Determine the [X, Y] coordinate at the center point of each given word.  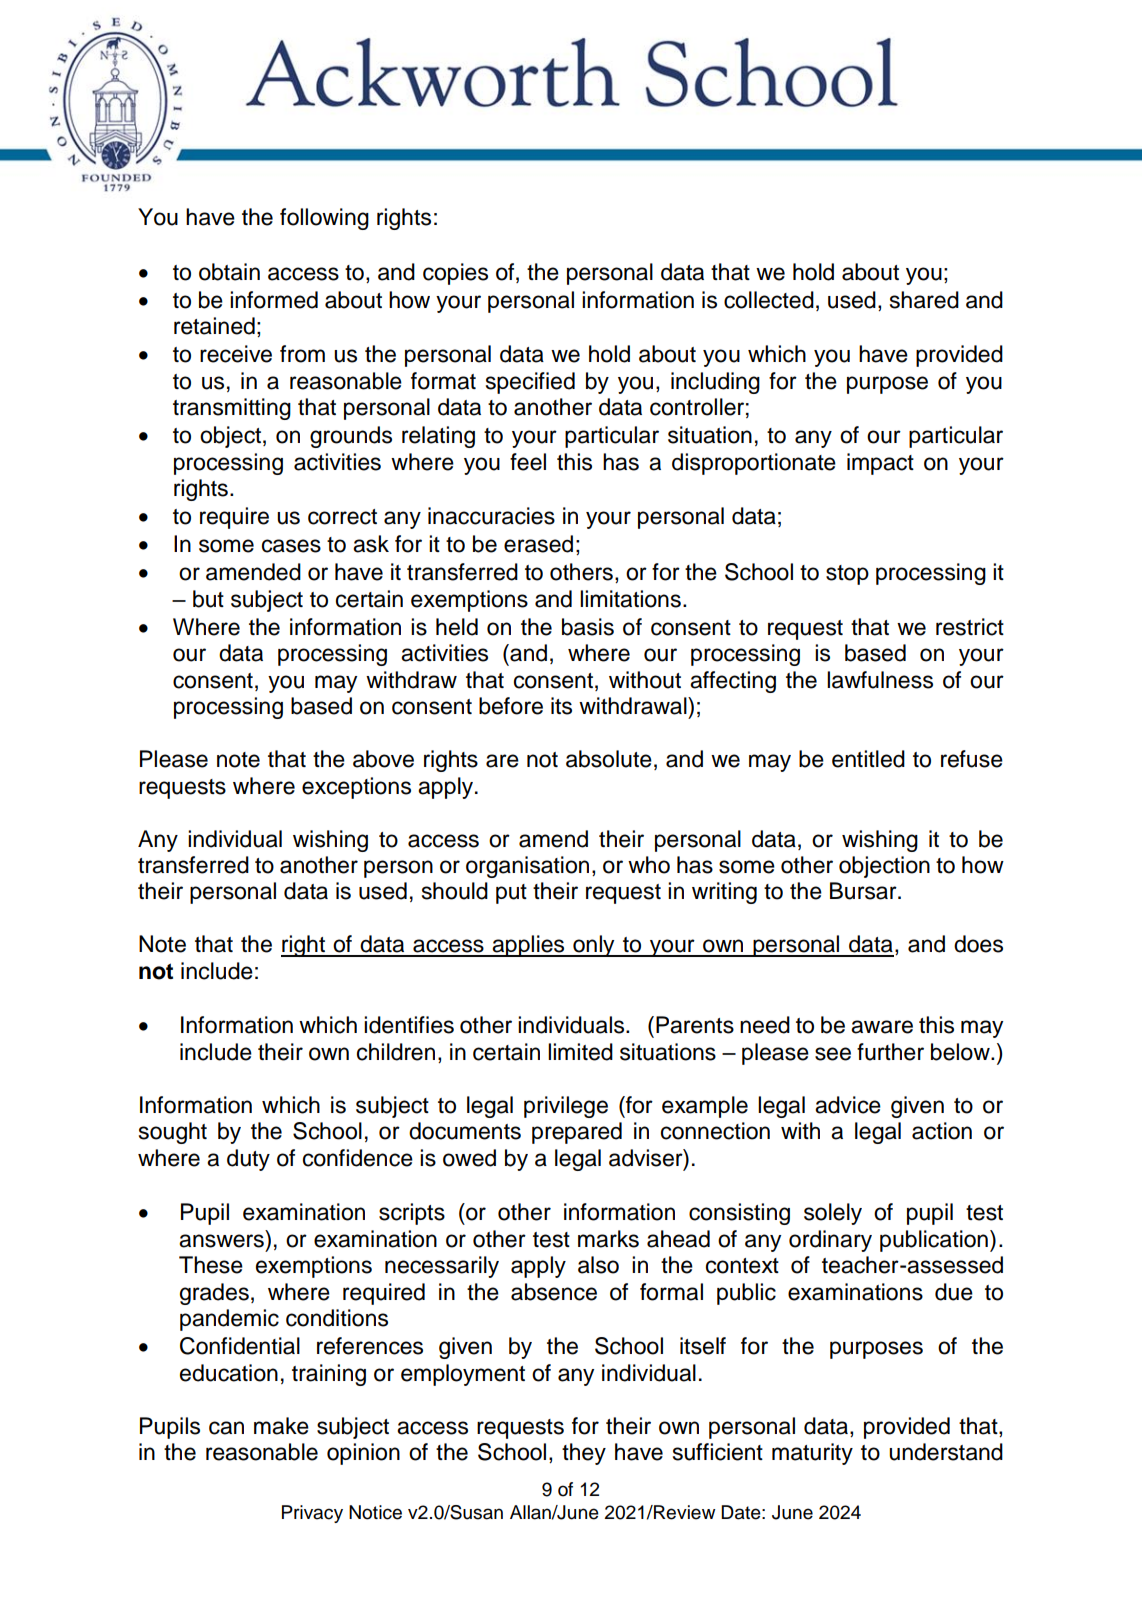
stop [847, 575]
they [584, 1454]
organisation [527, 867]
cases [291, 546]
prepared [577, 1133]
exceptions [356, 788]
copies [455, 274]
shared [924, 300]
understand [946, 1452]
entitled [868, 759]
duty [248, 1160]
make [281, 1426]
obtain [229, 272]
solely [833, 1214]
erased [538, 544]
